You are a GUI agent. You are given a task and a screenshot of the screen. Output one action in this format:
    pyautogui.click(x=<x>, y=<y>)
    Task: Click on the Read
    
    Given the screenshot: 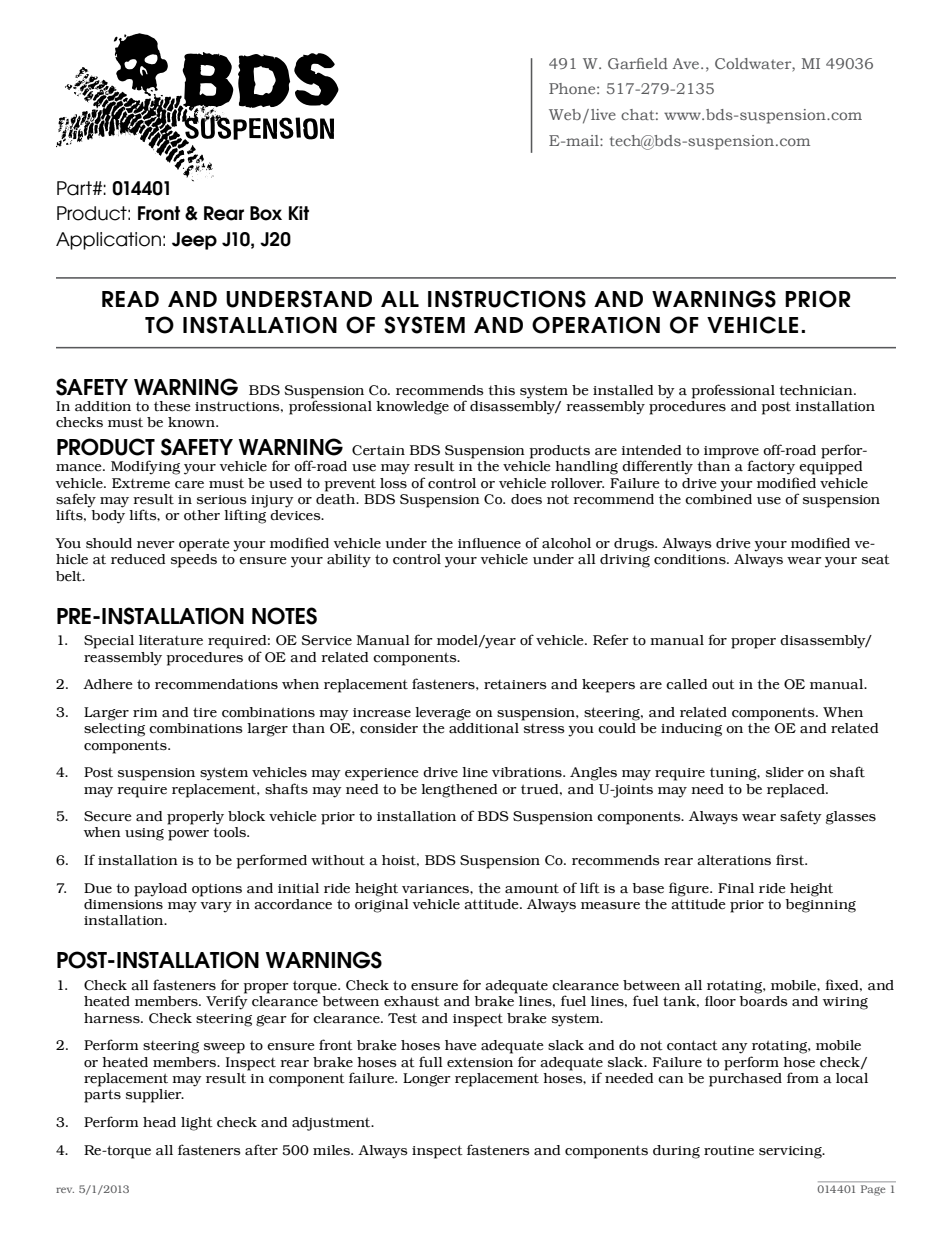 What is the action you would take?
    pyautogui.click(x=130, y=299)
